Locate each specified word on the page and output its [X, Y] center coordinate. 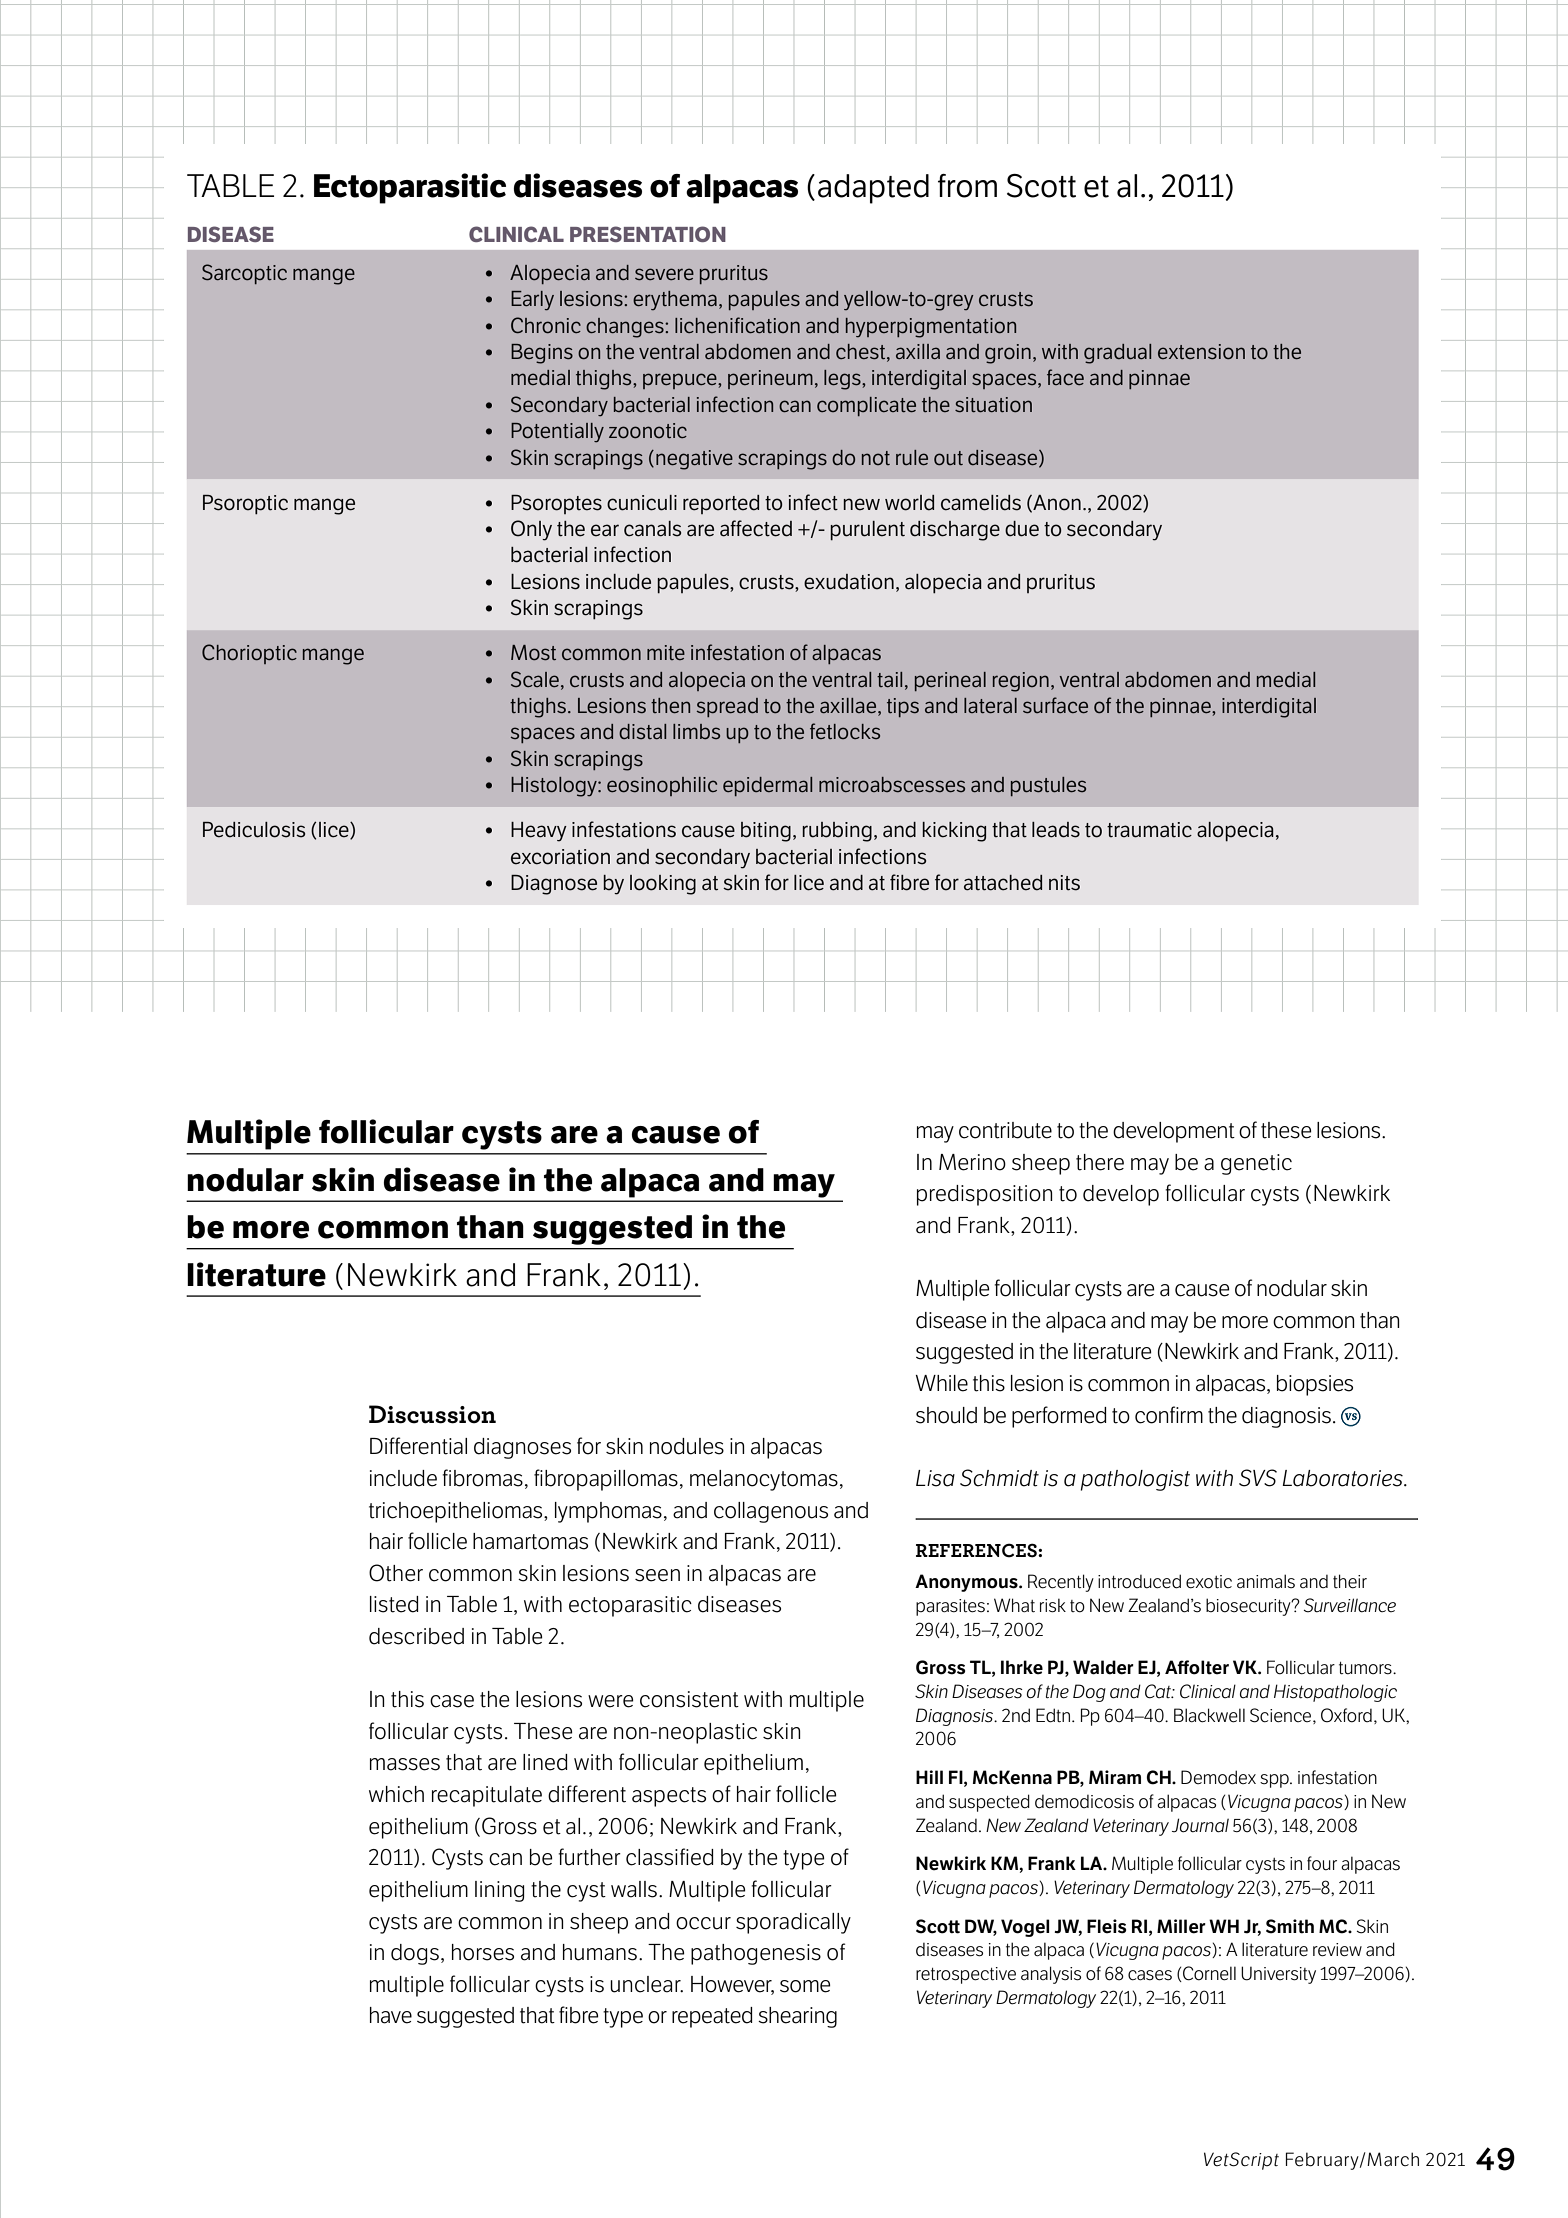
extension [1201, 352]
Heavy [539, 832]
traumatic [1149, 830]
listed [394, 1604]
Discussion [432, 1414]
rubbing [837, 832]
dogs [415, 1954]
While [942, 1383]
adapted [873, 189]
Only [531, 530]
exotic [1209, 1582]
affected [756, 528]
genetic [1256, 1164]
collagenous [771, 1512]
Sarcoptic [244, 274]
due [1022, 529]
